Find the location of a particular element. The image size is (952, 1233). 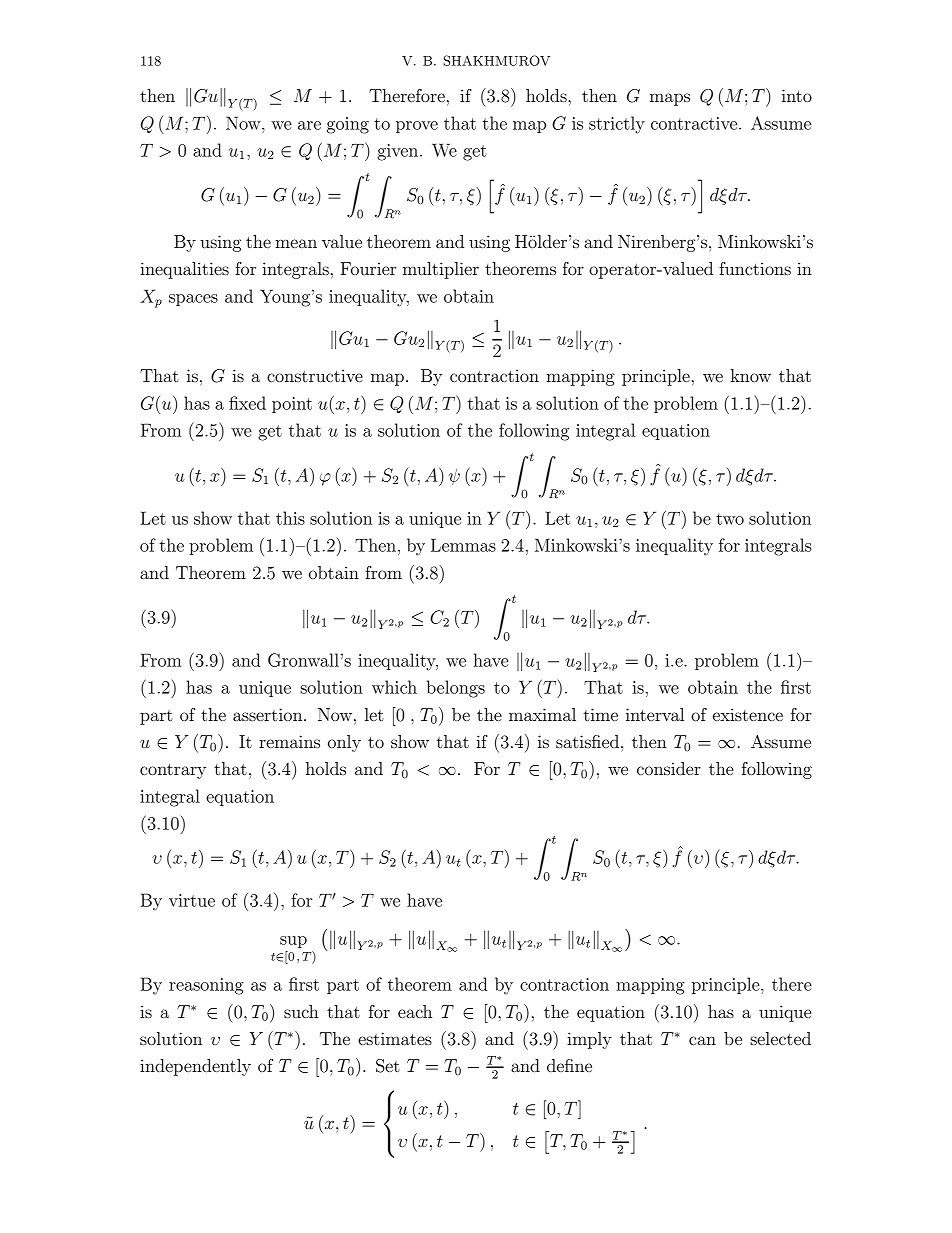

are is located at coordinates (309, 125).
